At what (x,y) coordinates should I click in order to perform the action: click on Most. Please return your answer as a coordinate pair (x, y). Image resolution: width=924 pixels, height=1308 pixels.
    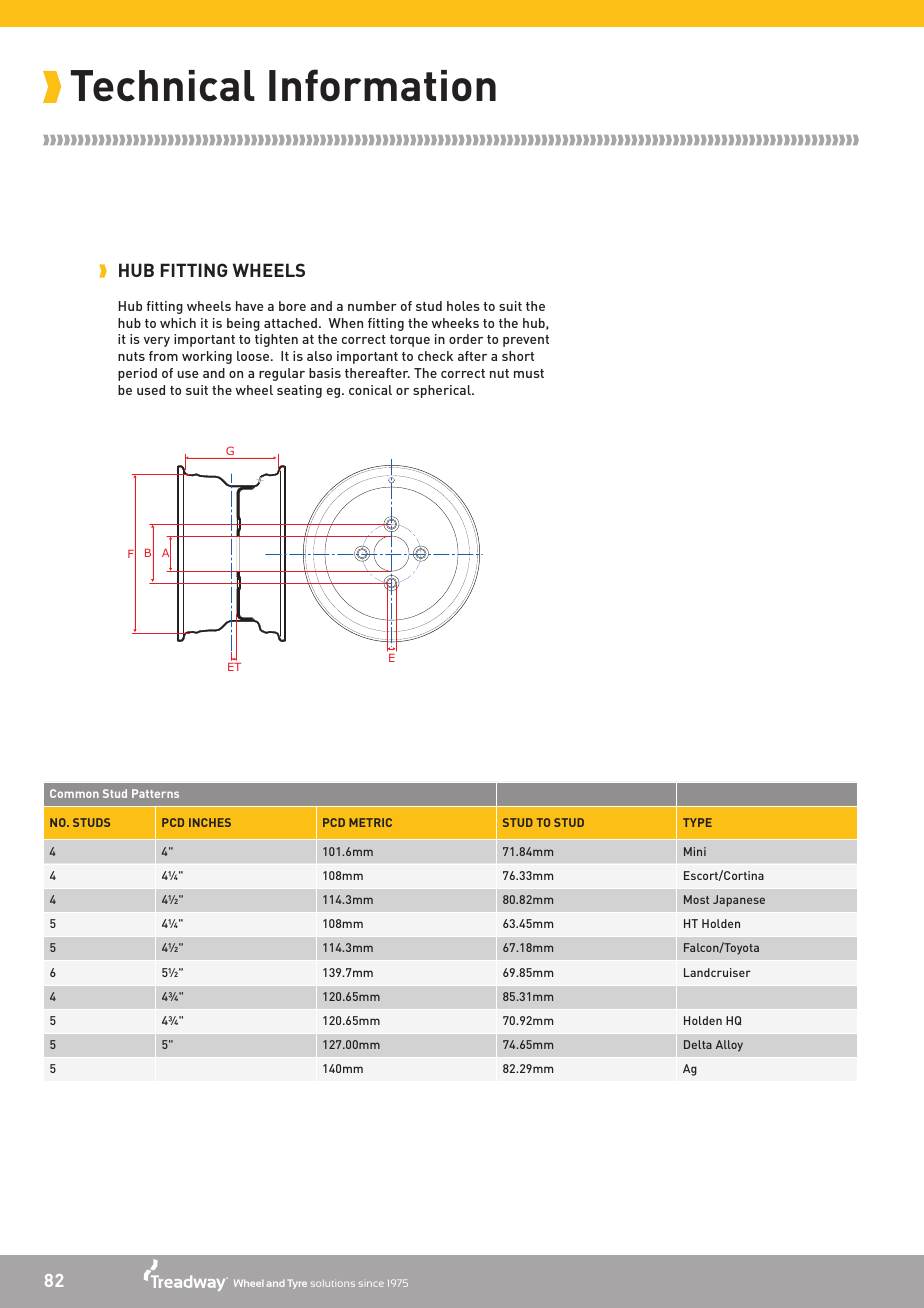
    Looking at the image, I should click on (696, 899).
